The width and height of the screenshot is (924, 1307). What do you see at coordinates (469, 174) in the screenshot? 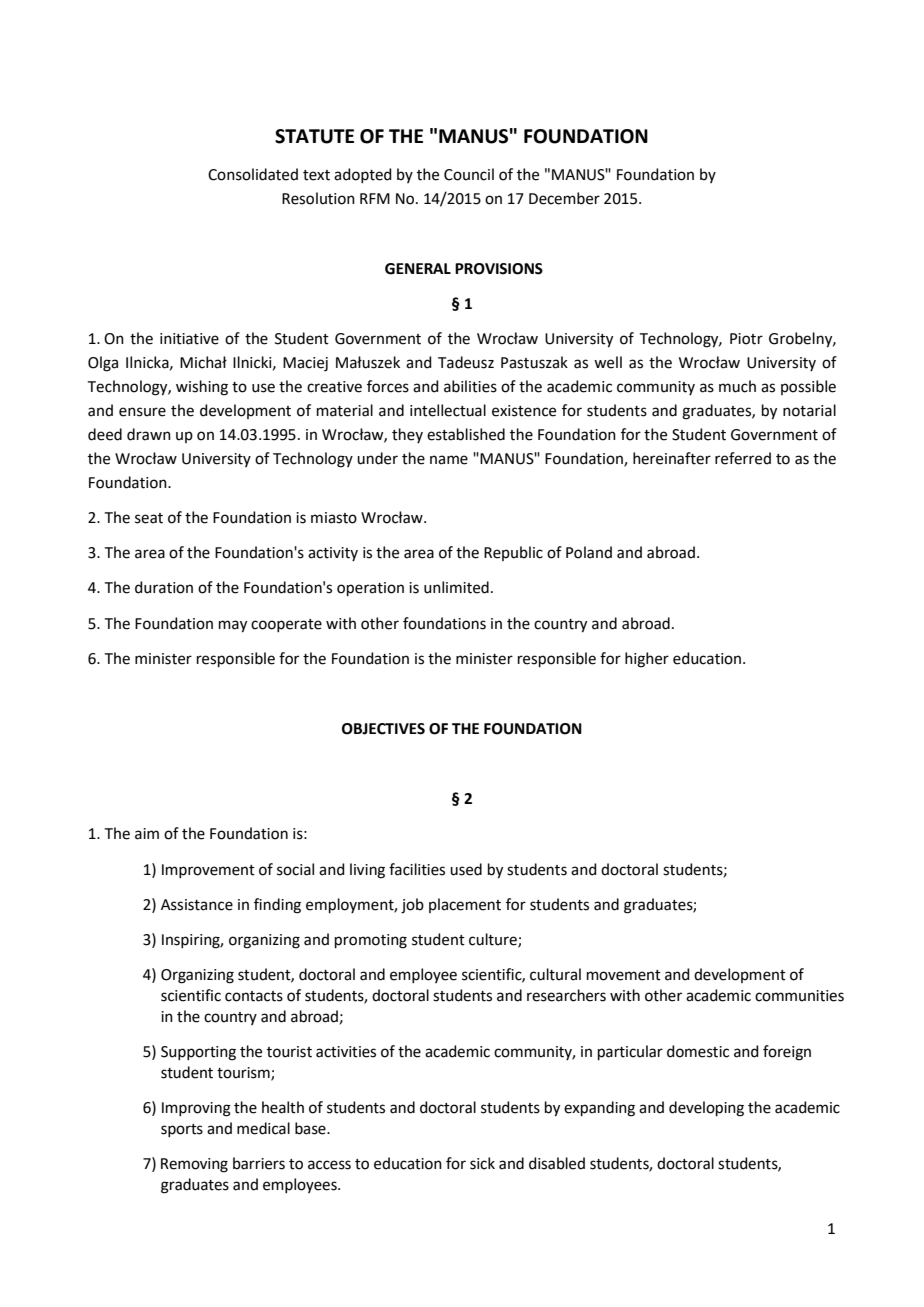
I see `Council` at bounding box center [469, 174].
